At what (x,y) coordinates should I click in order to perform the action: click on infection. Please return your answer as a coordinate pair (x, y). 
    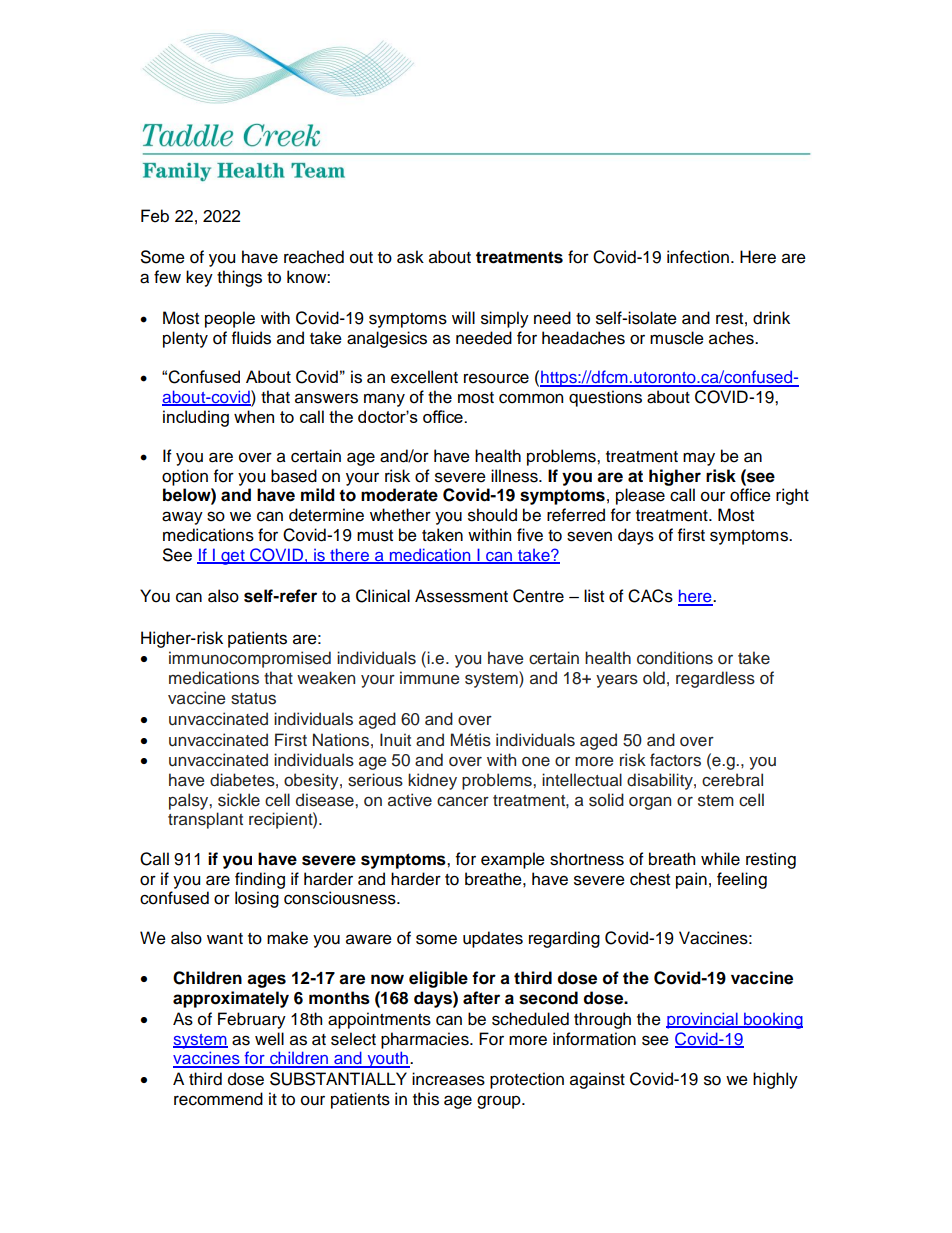
    Looking at the image, I should click on (698, 257).
